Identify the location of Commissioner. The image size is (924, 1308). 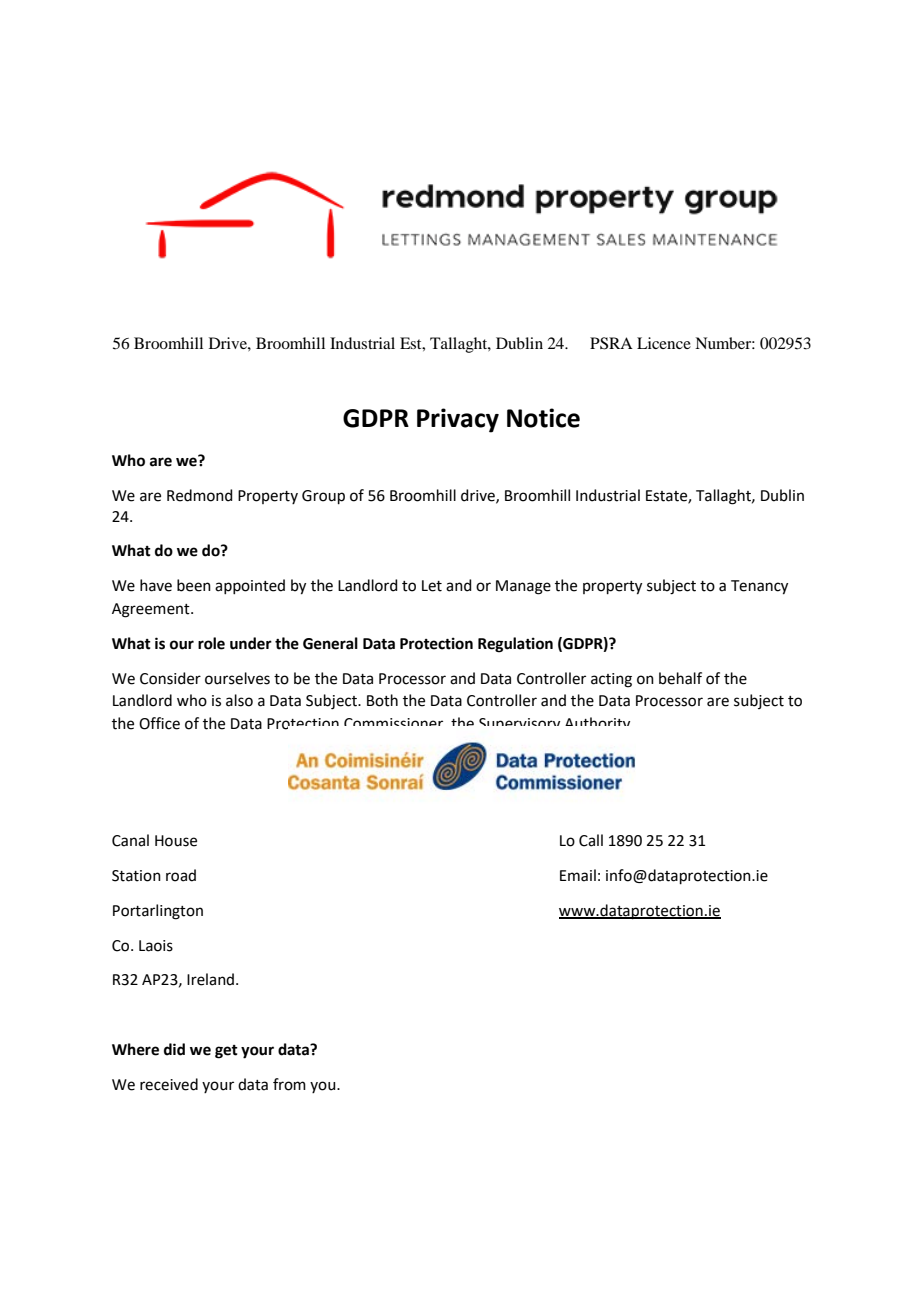
(393, 722).
